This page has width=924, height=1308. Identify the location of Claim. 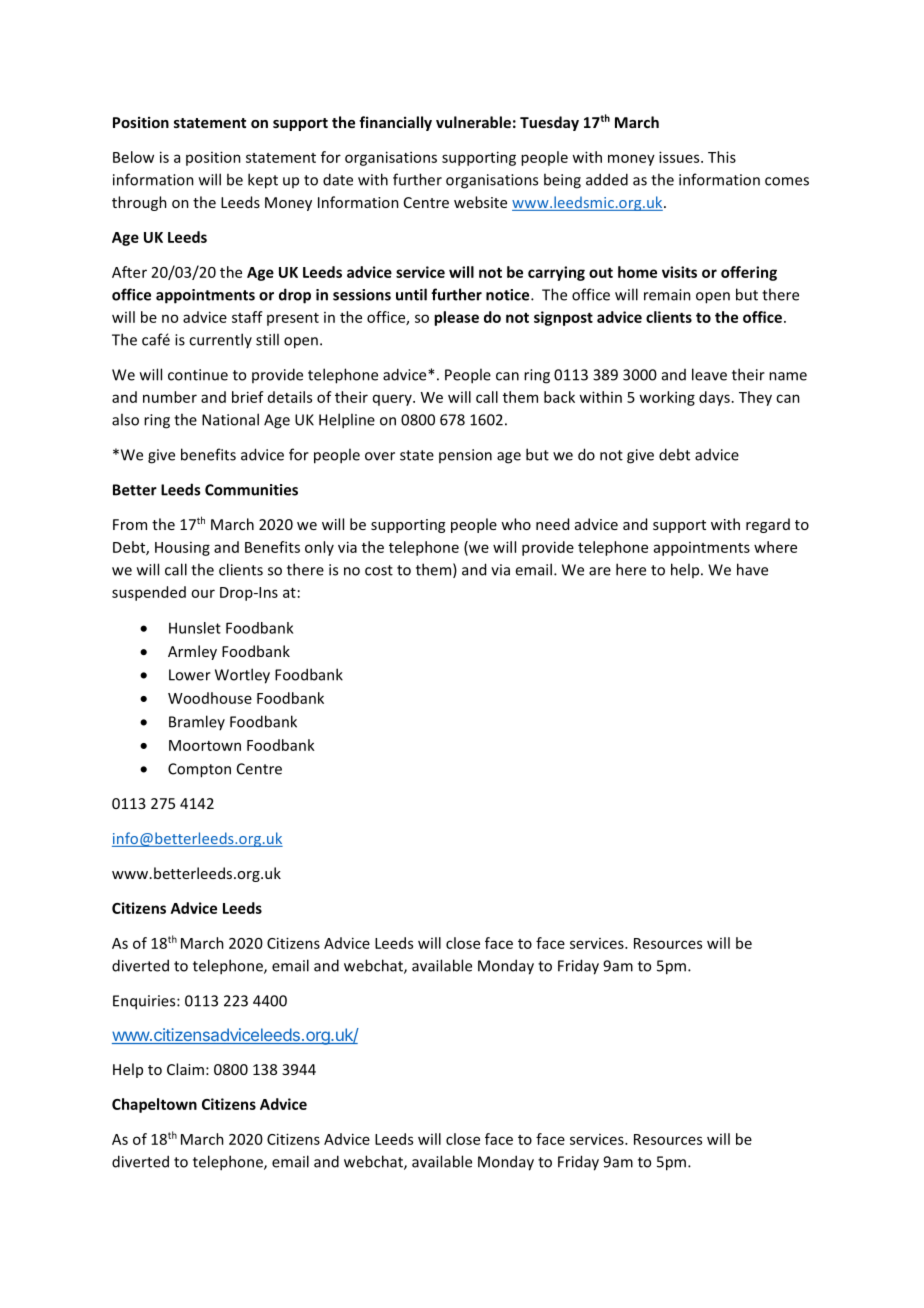
(185, 1069).
